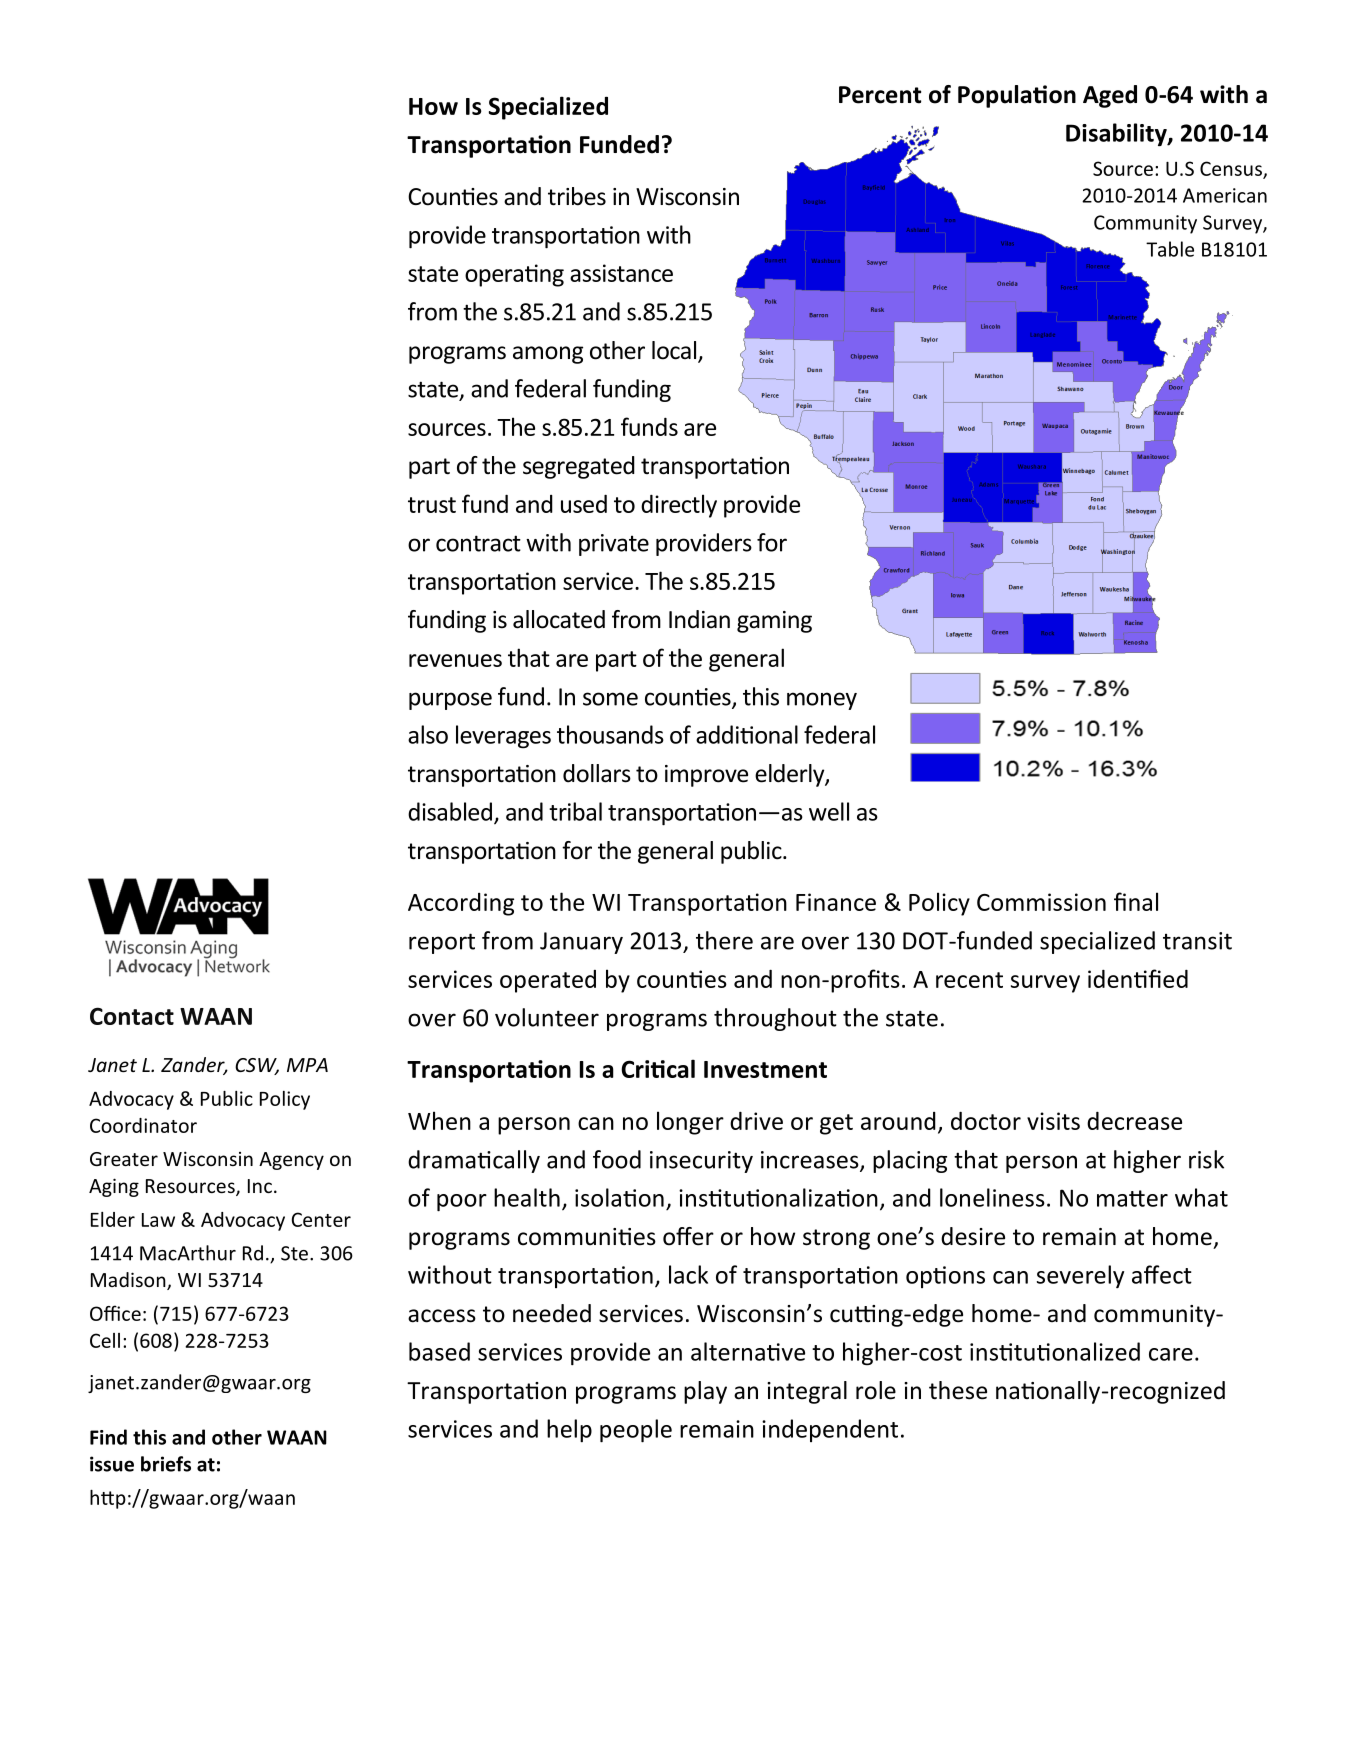  Describe the element at coordinates (774, 622) in the page. I see `gaming` at that location.
